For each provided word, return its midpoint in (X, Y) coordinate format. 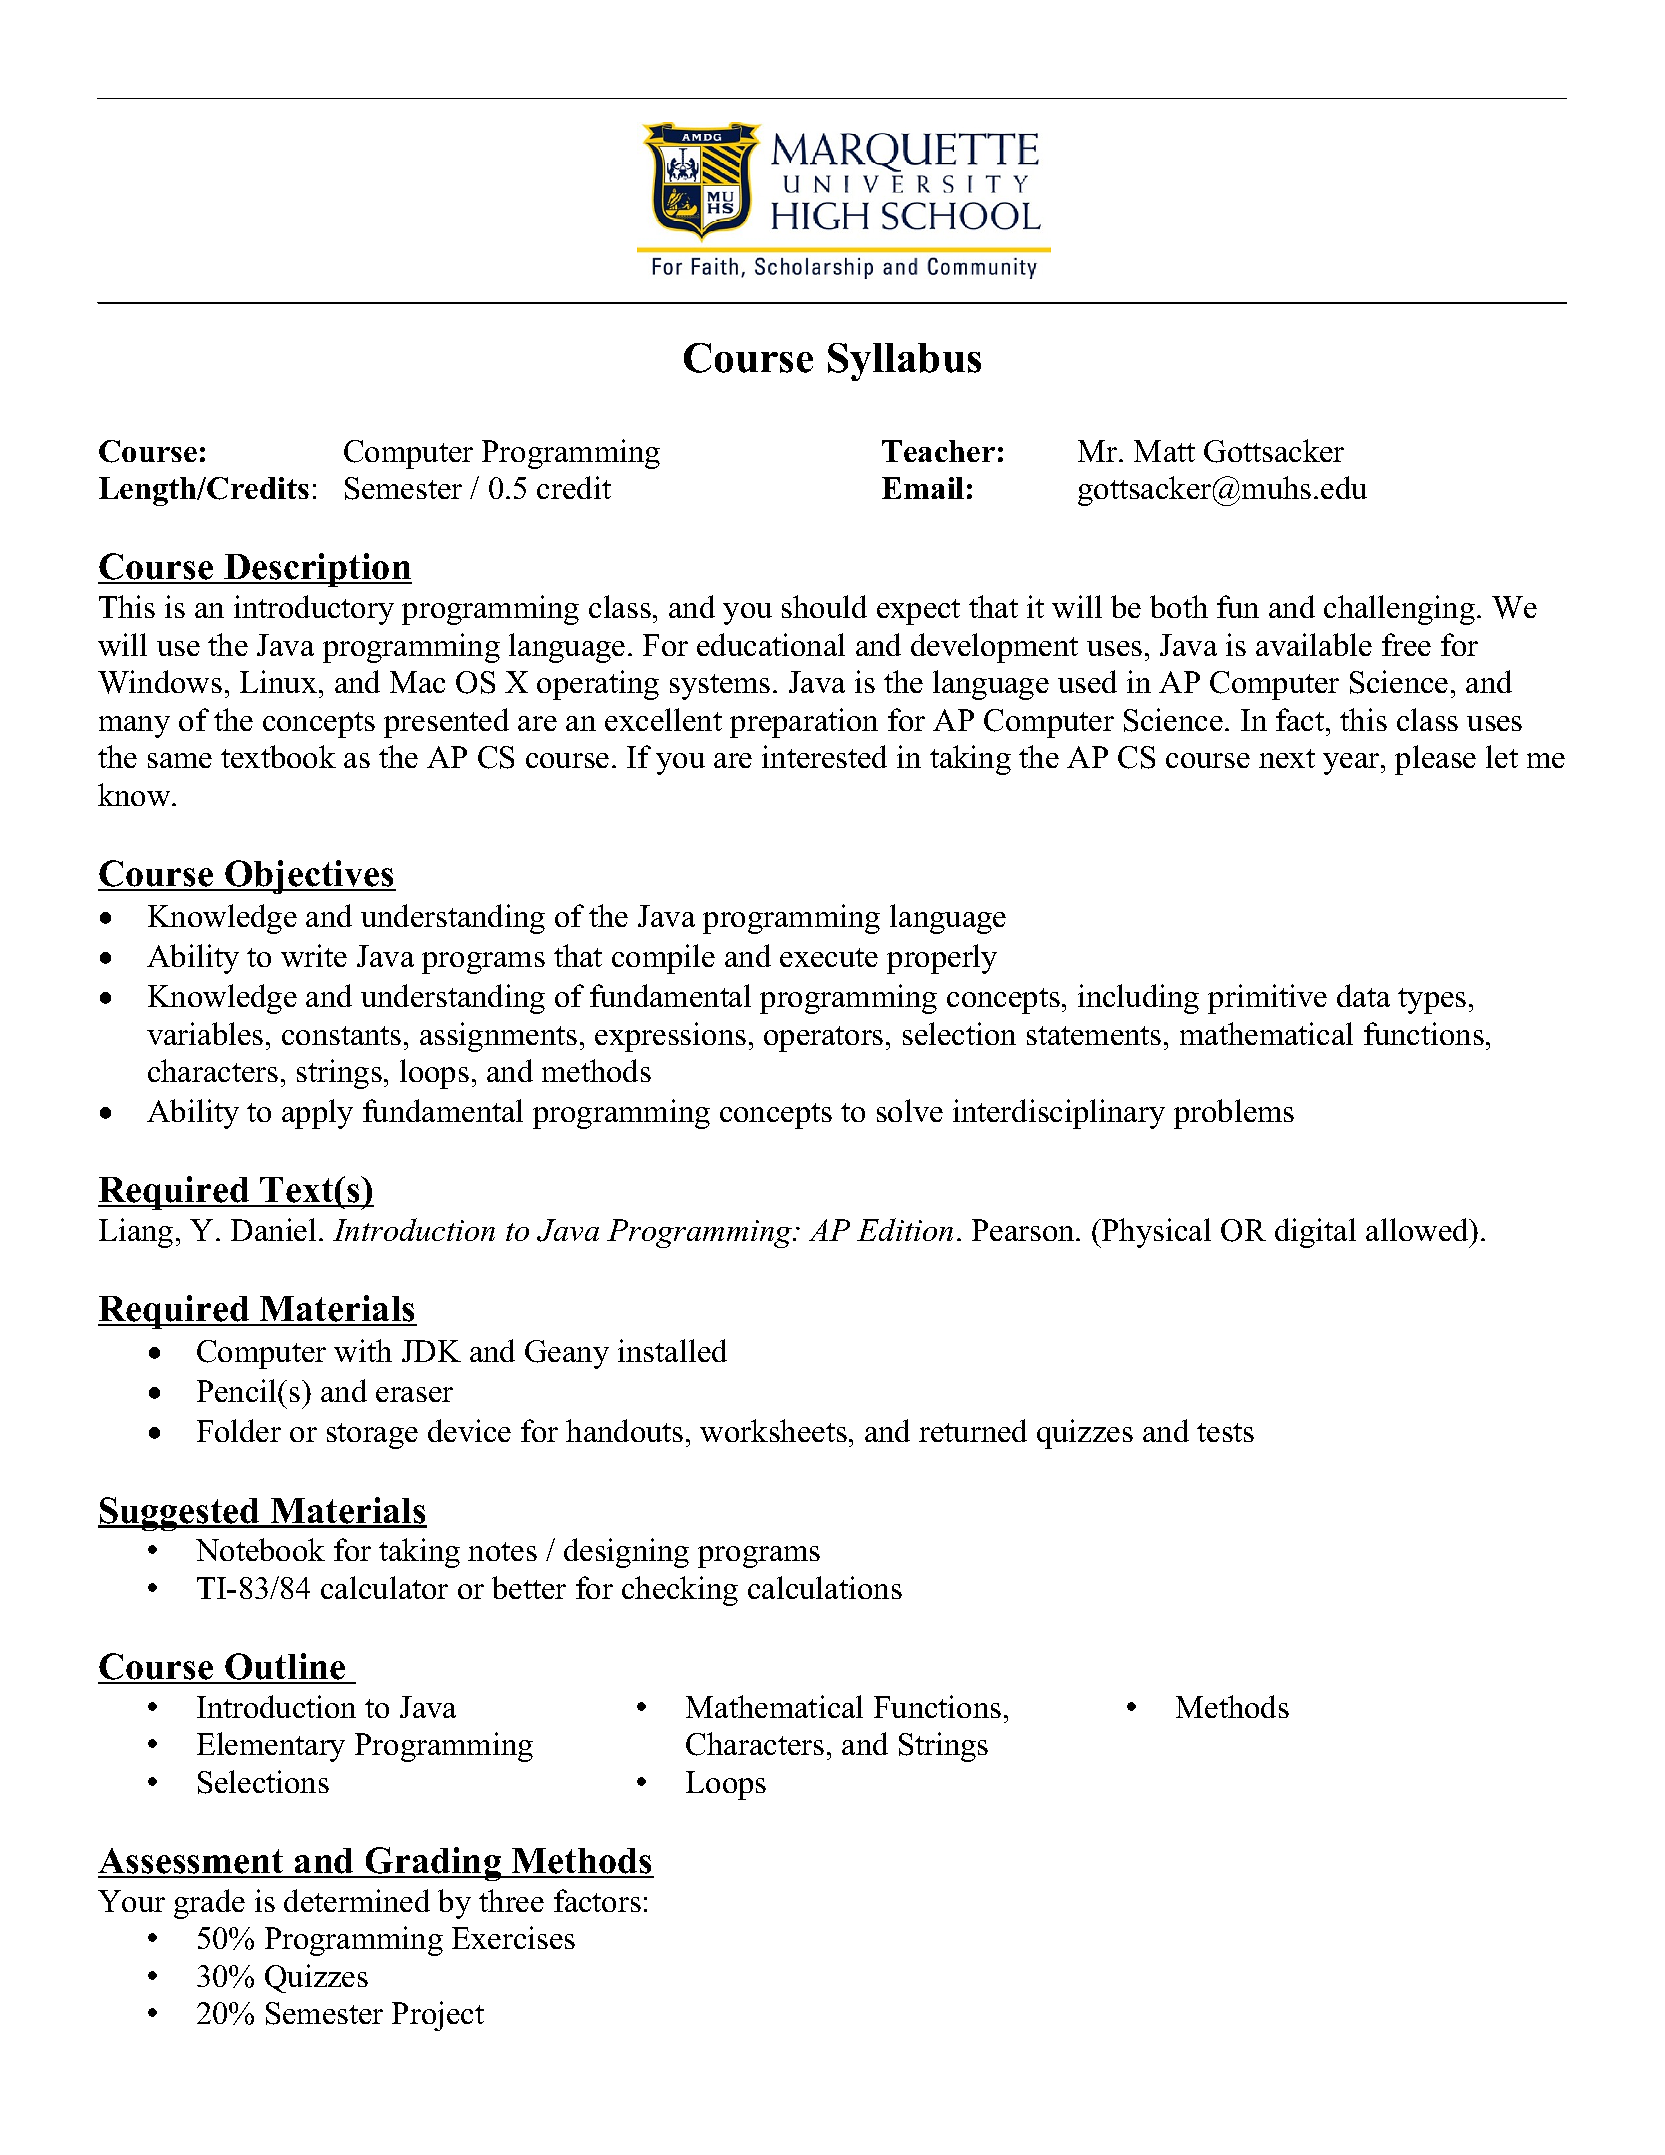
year (1352, 764)
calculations (825, 1587)
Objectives (309, 877)
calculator (384, 1587)
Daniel (273, 1229)
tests (1225, 1432)
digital (1315, 1233)
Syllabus (904, 362)
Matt (1164, 451)
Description (317, 570)
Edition (905, 1229)
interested (824, 756)
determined (357, 1900)
